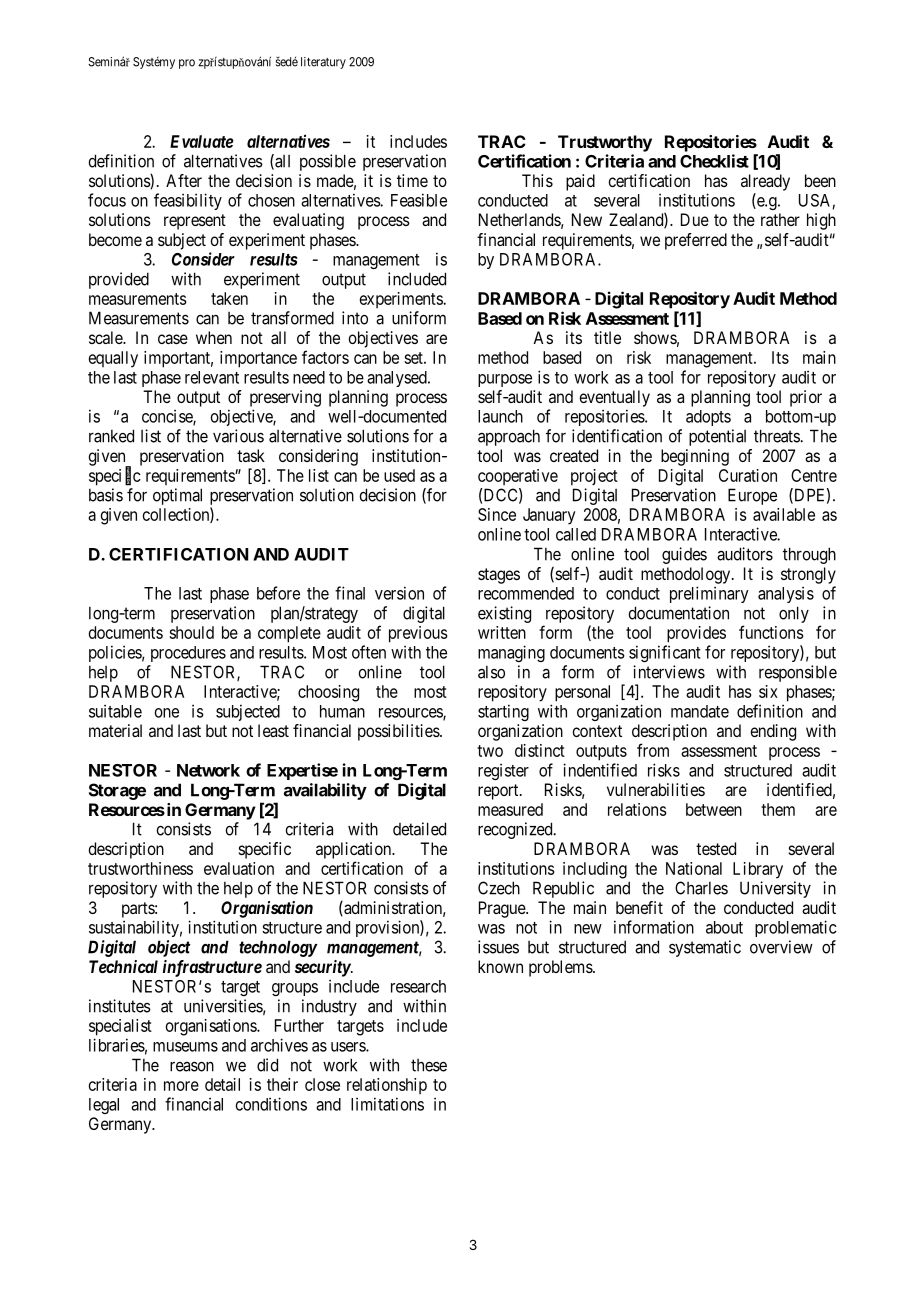 This image has width=924, height=1308. Describe the element at coordinates (239, 868) in the image. I see `evaluation` at that location.
